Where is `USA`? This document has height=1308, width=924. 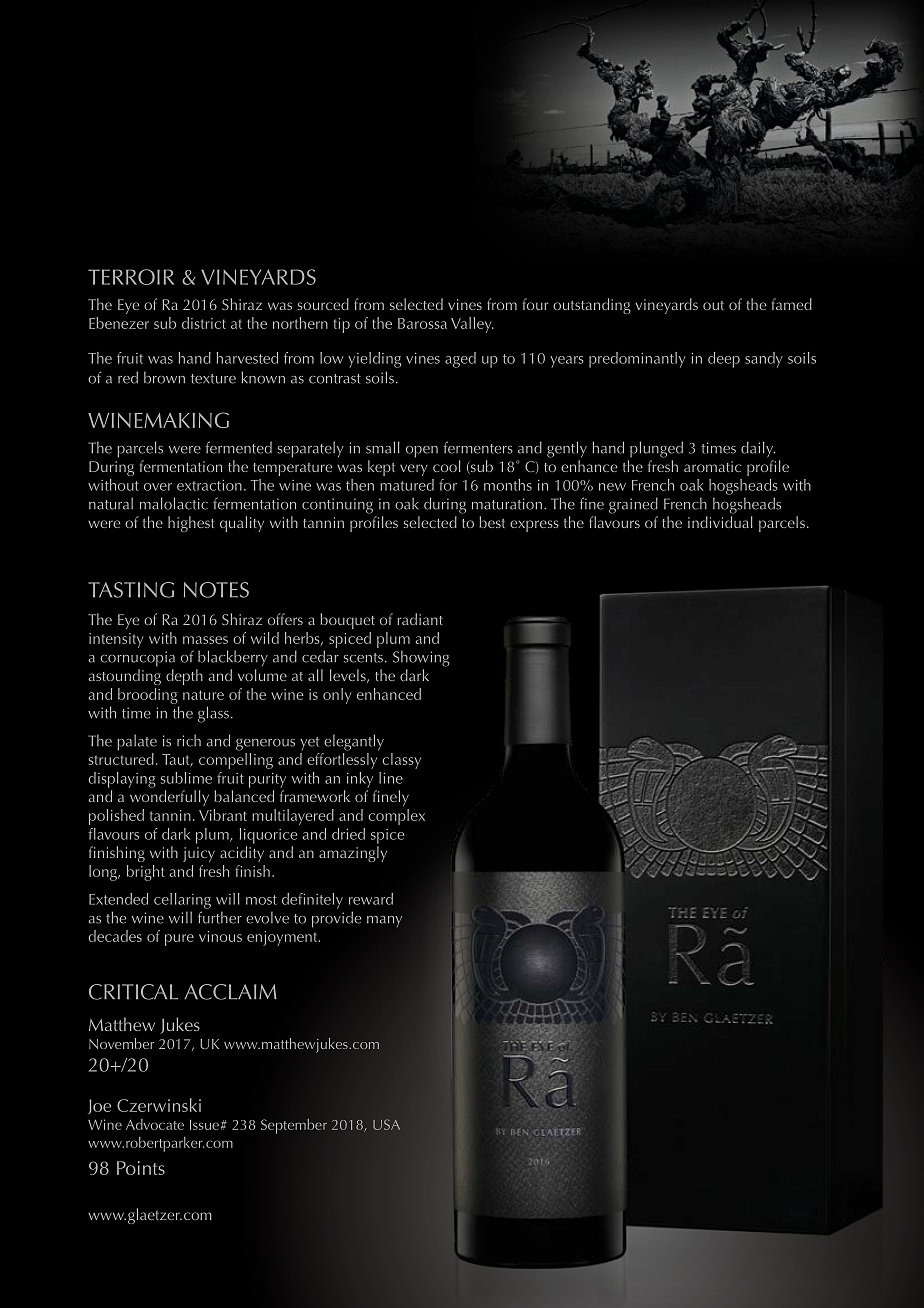 USA is located at coordinates (386, 1124).
